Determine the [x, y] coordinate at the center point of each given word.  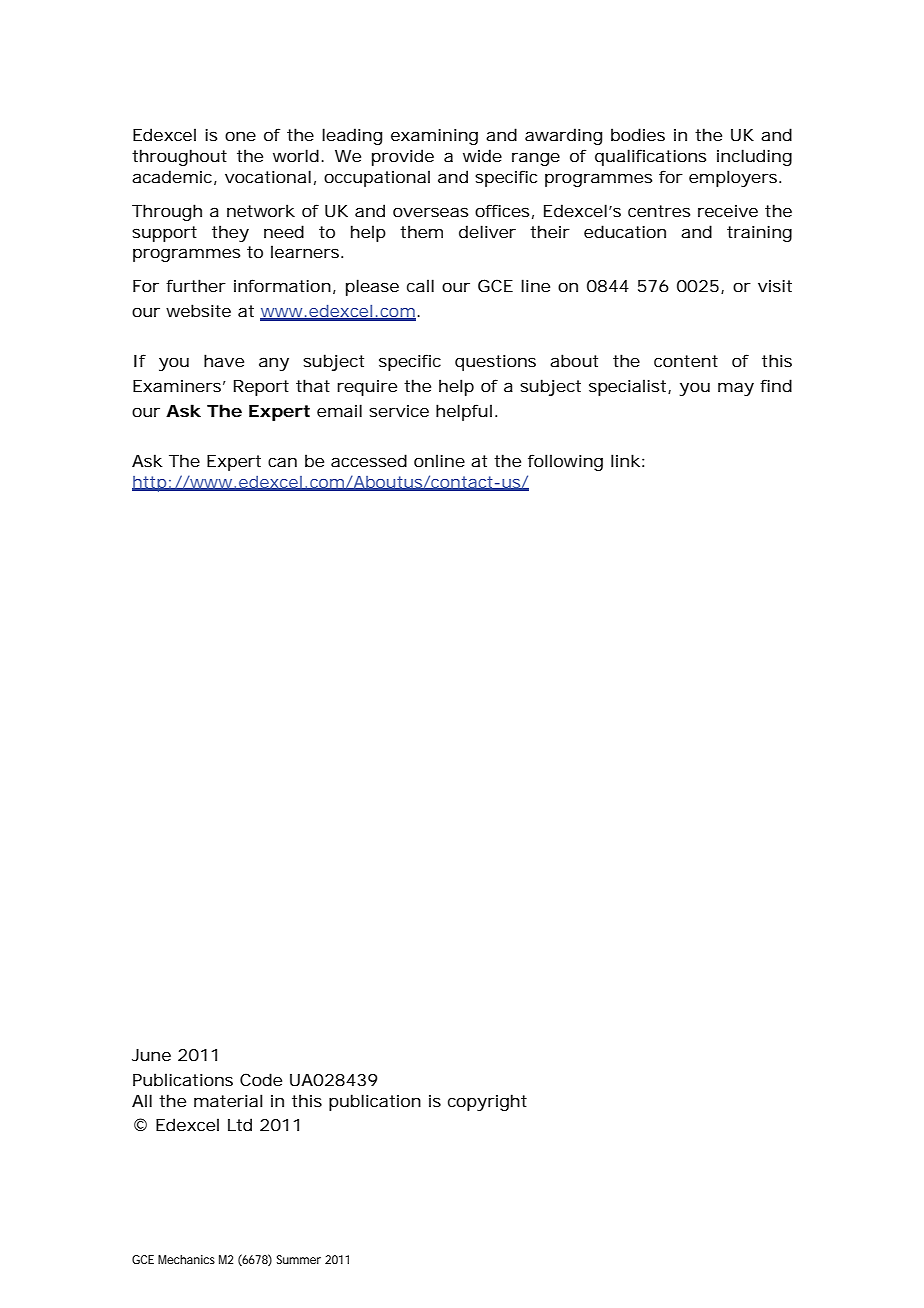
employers [733, 178]
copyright [487, 1102]
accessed [369, 460]
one [240, 136]
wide [482, 155]
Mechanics [186, 1259]
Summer [299, 1259]
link [625, 460]
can [282, 462]
